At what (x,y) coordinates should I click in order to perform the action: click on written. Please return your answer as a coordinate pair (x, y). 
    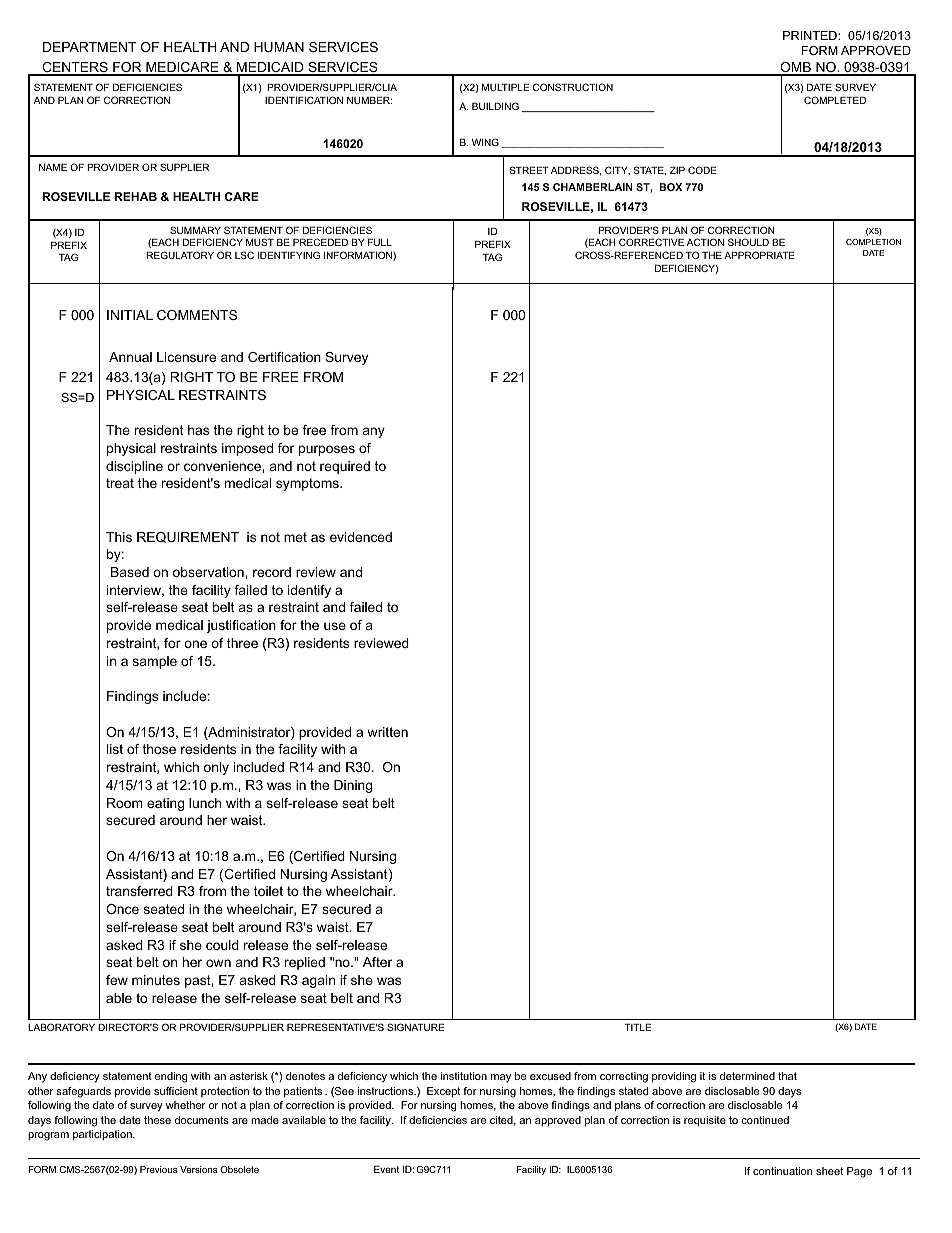
    Looking at the image, I should click on (387, 732).
